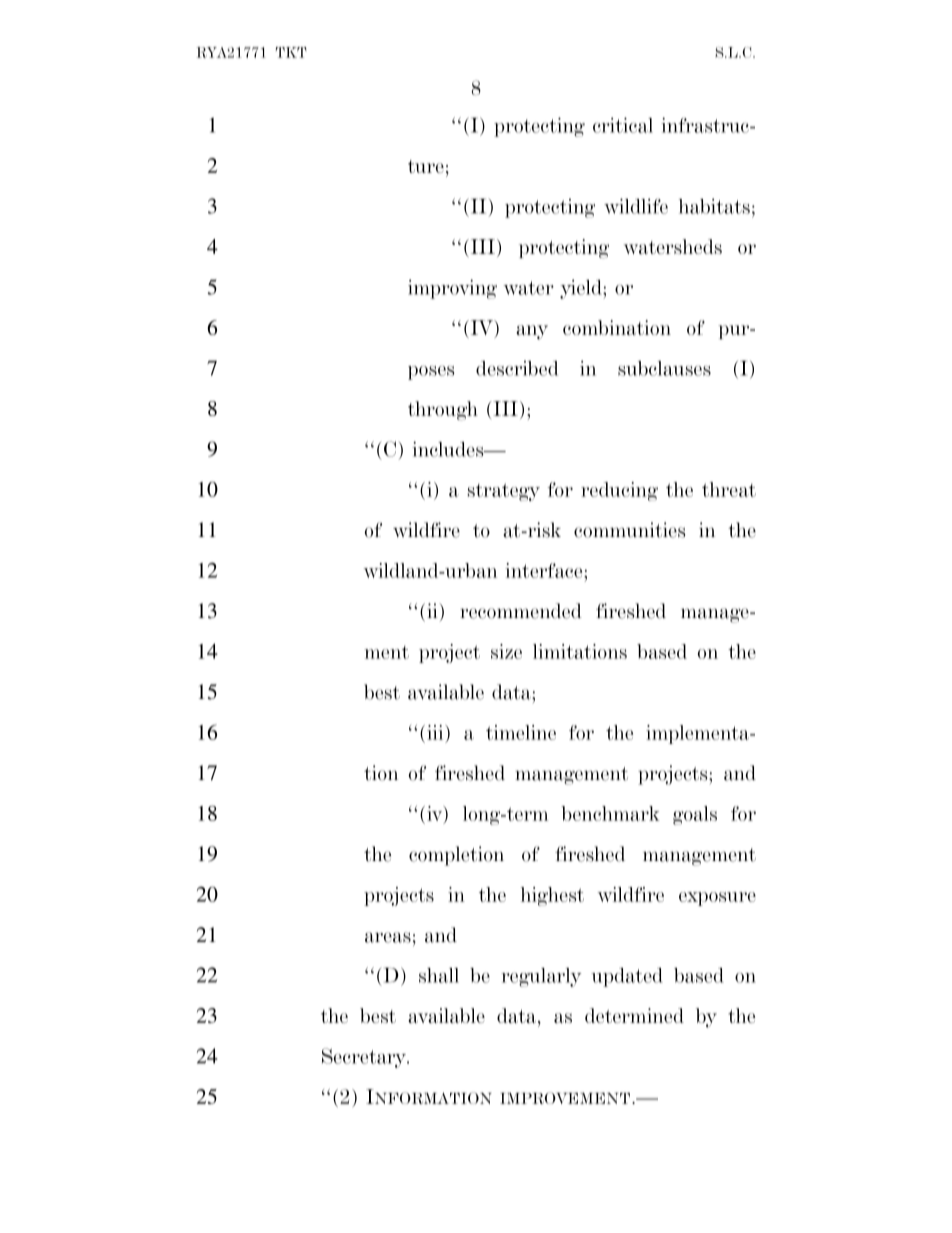 The width and height of the image is (952, 1233). I want to click on improving, so click(452, 289).
